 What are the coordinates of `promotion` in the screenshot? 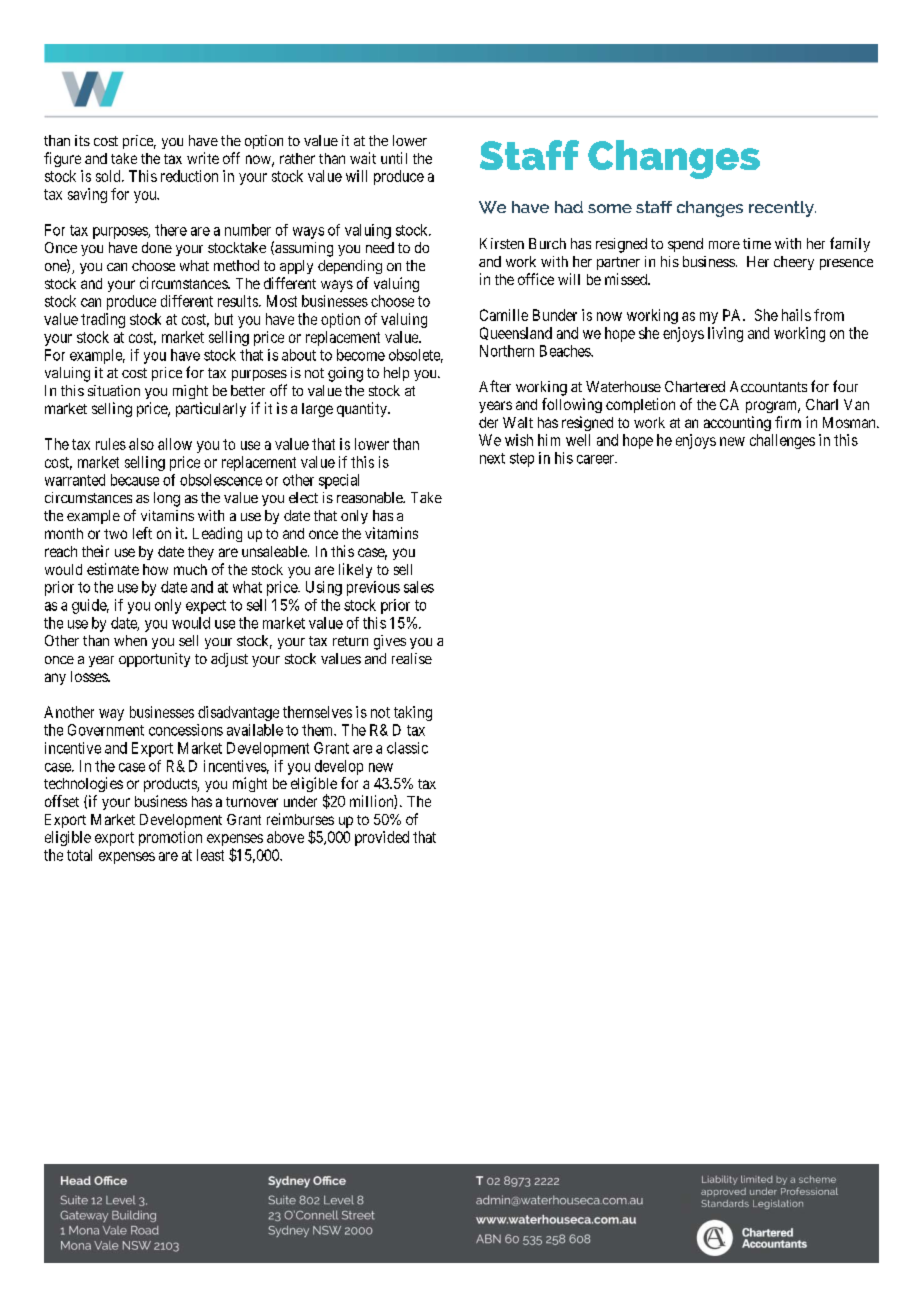 It's located at (170, 838).
